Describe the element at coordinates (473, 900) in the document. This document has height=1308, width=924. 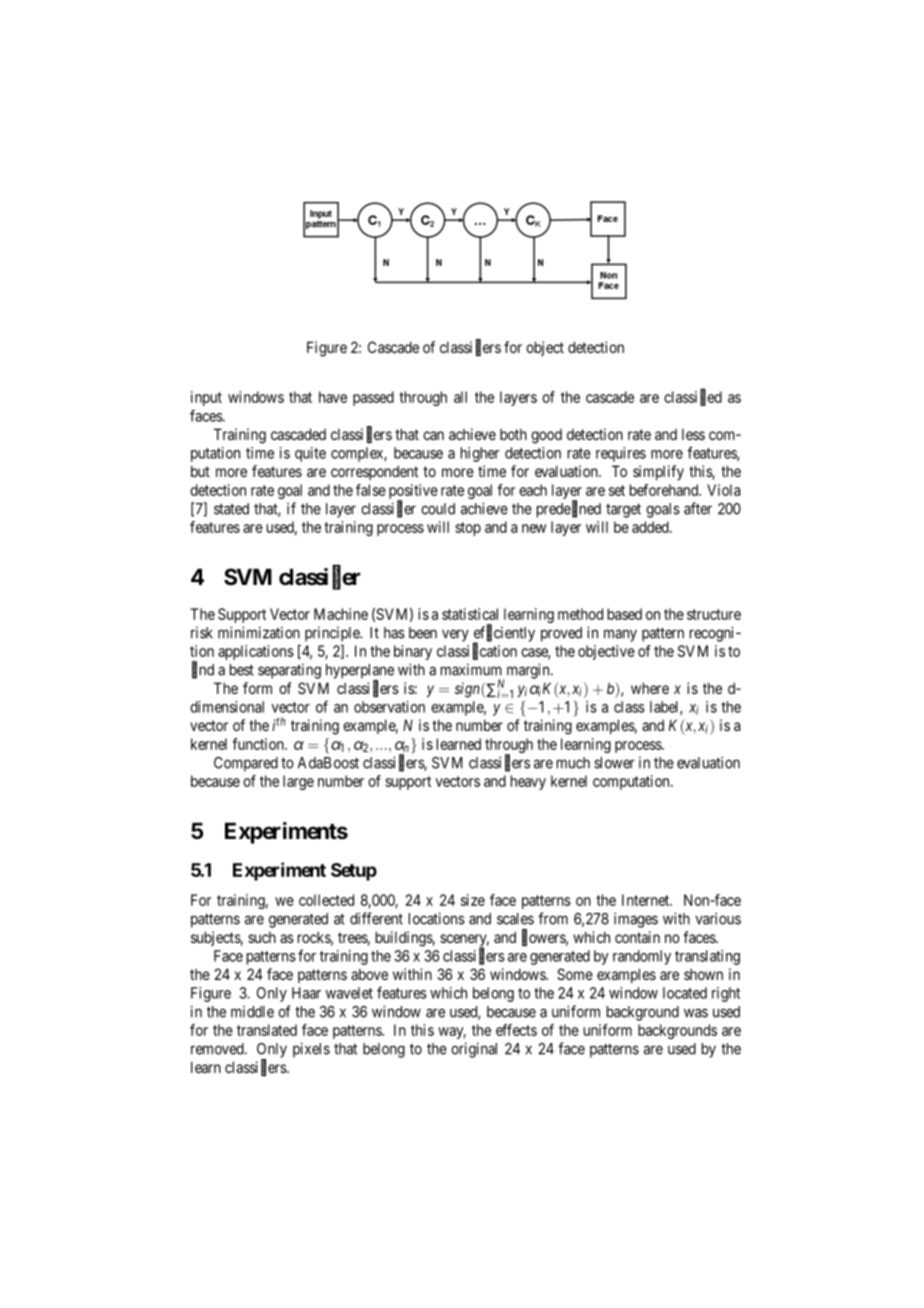
I see `size` at that location.
